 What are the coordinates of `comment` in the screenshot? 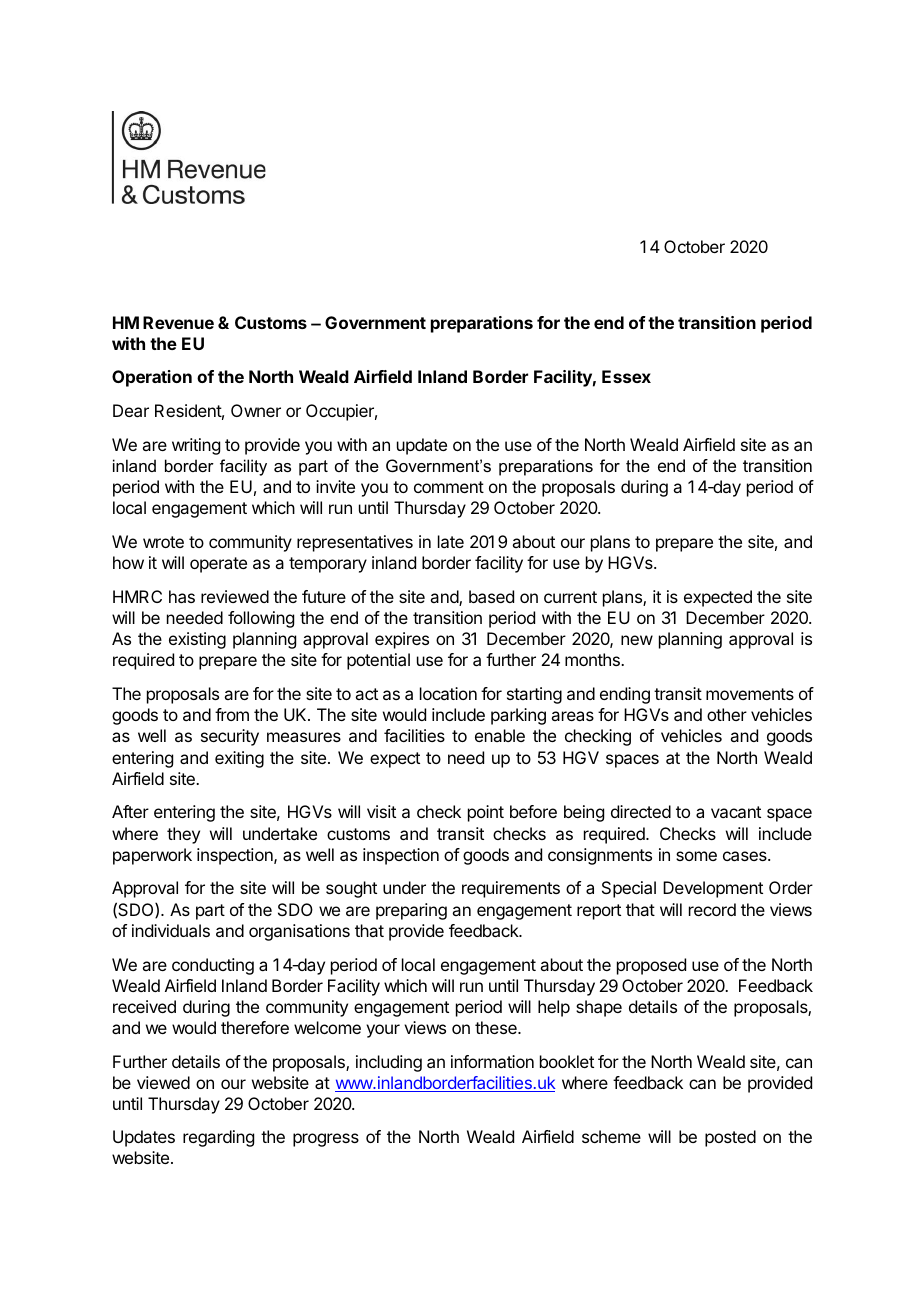 It's located at (449, 487).
